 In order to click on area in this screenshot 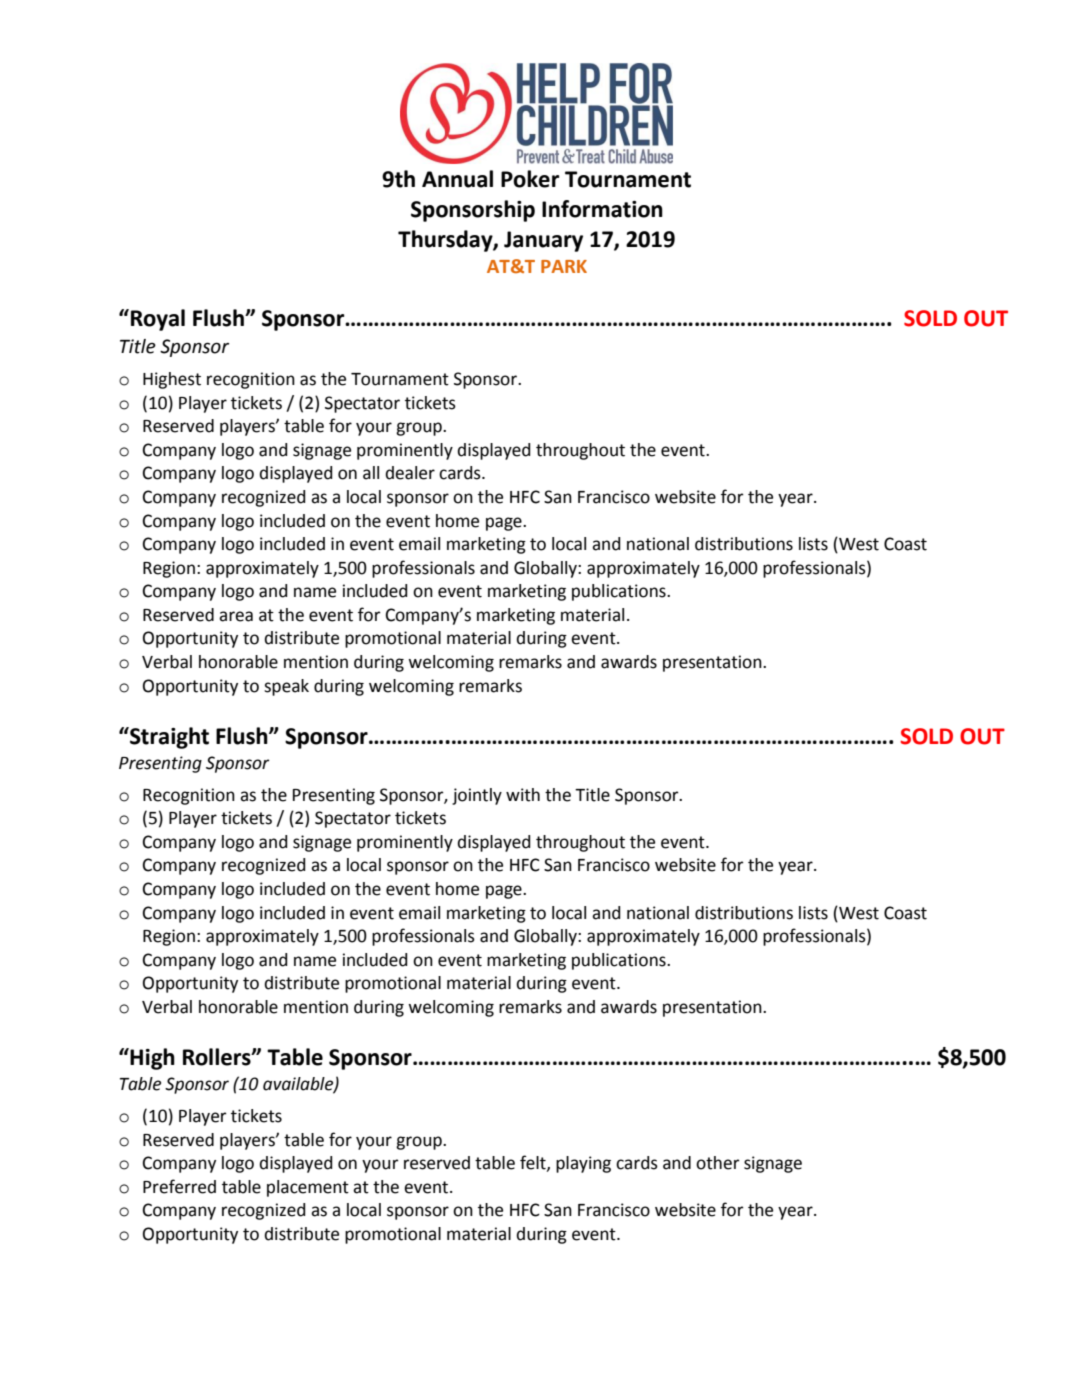, I will do `click(236, 616)`.
